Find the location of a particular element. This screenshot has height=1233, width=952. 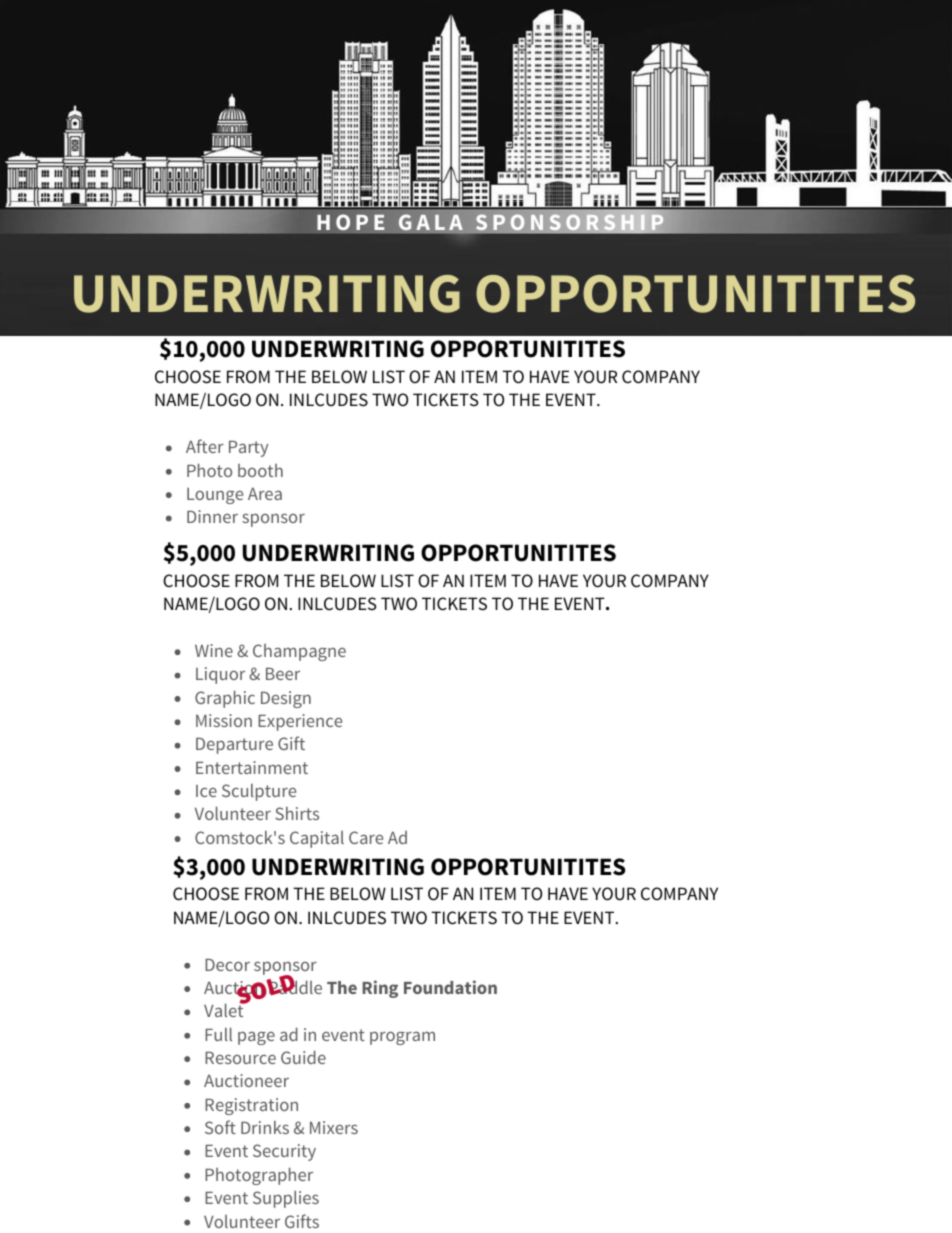

Mixers is located at coordinates (334, 1127).
